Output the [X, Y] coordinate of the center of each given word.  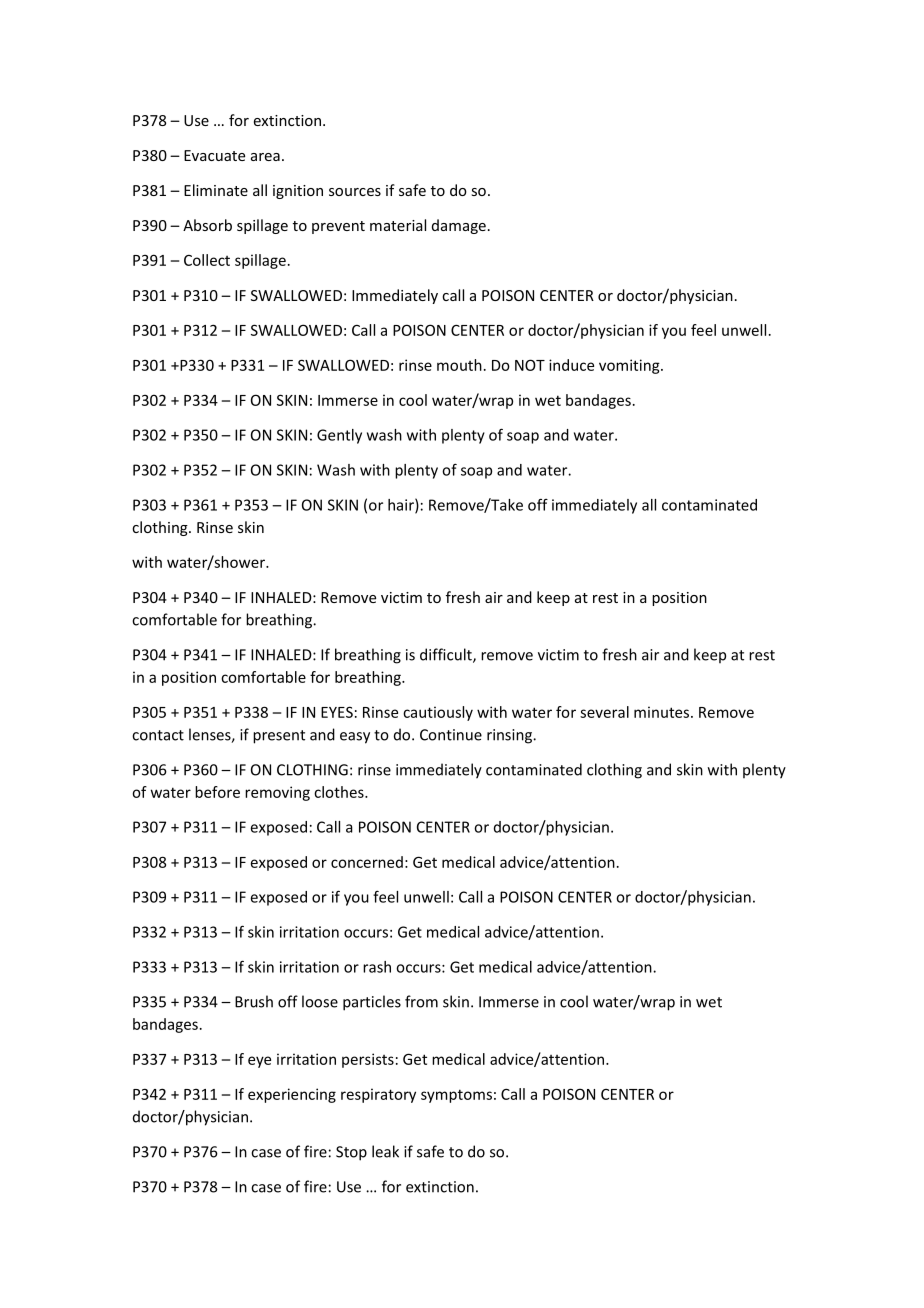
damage [459, 226]
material [398, 225]
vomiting [630, 366]
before [217, 792]
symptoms [456, 1096]
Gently [339, 436]
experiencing [292, 1095]
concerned [367, 862]
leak [385, 1151]
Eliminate [216, 190]
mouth [459, 365]
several [604, 712]
